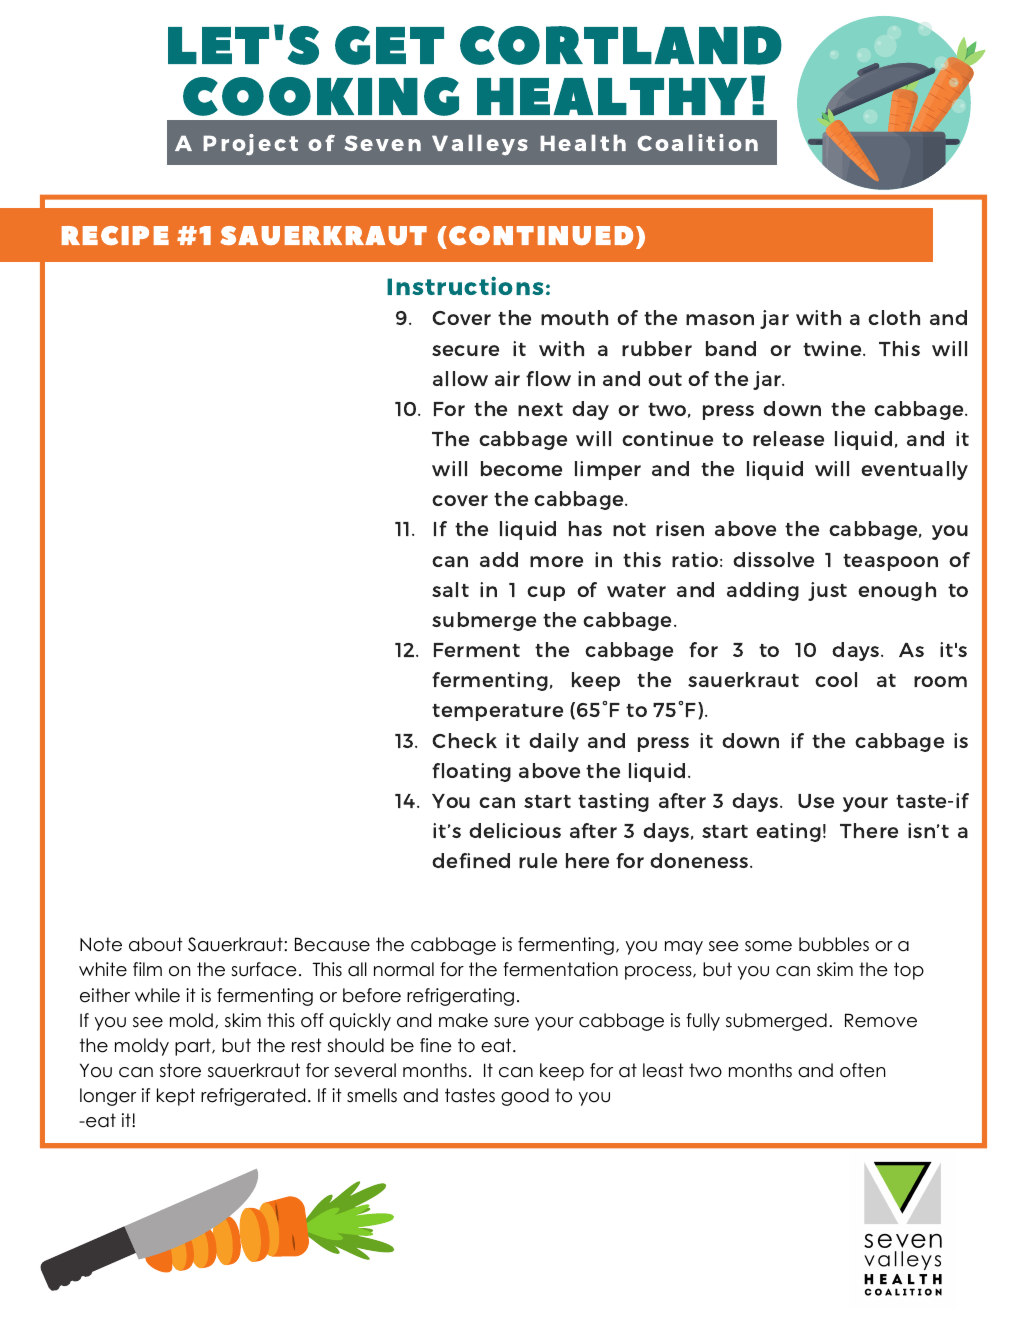  Describe the element at coordinates (894, 317) in the image. I see `cloth` at that location.
